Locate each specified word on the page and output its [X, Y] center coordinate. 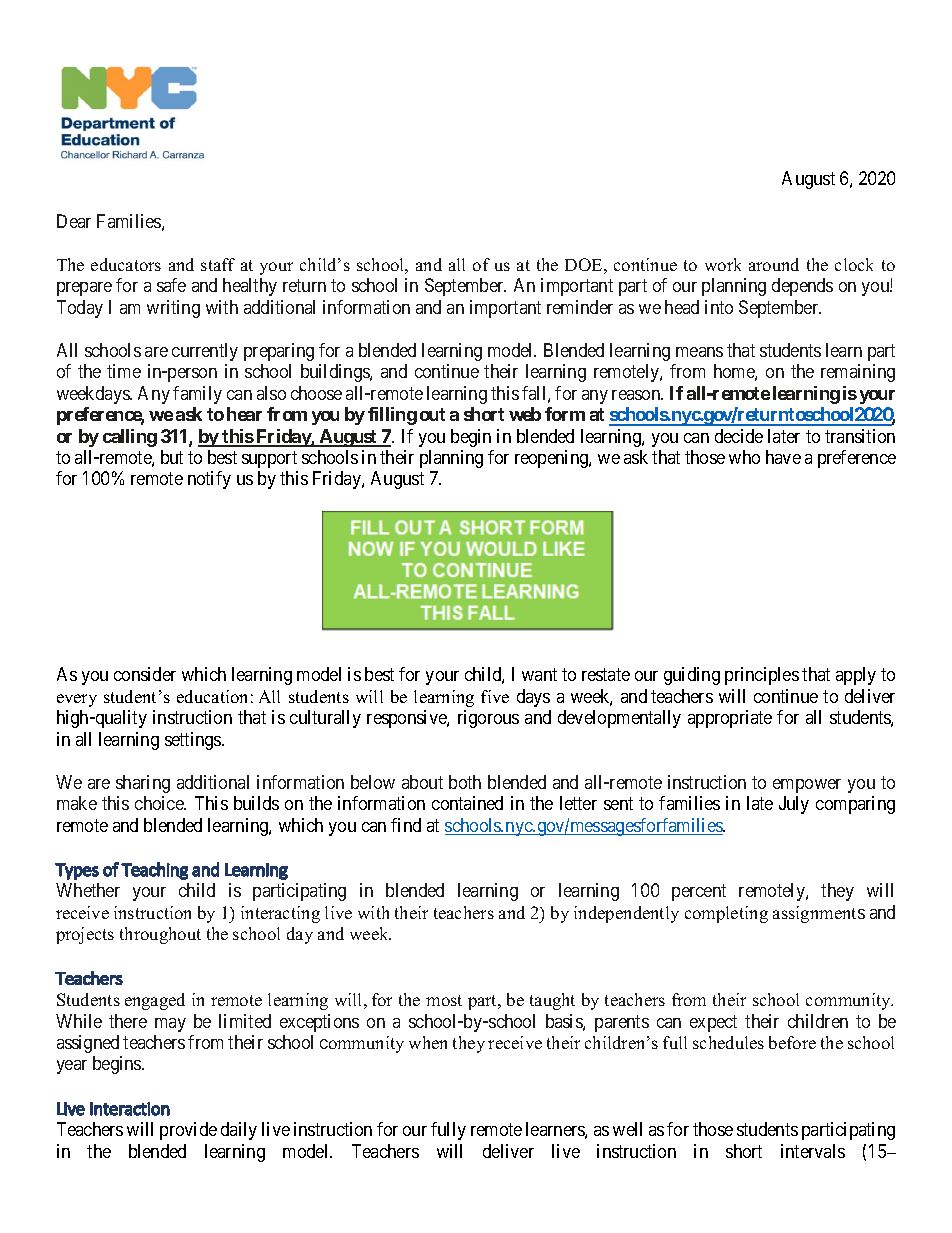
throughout [160, 935]
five [495, 696]
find [406, 825]
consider [145, 674]
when [428, 1042]
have [783, 457]
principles [762, 676]
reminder [580, 307]
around [774, 264]
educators [126, 264]
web [525, 414]
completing [726, 914]
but [172, 457]
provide [188, 1131]
